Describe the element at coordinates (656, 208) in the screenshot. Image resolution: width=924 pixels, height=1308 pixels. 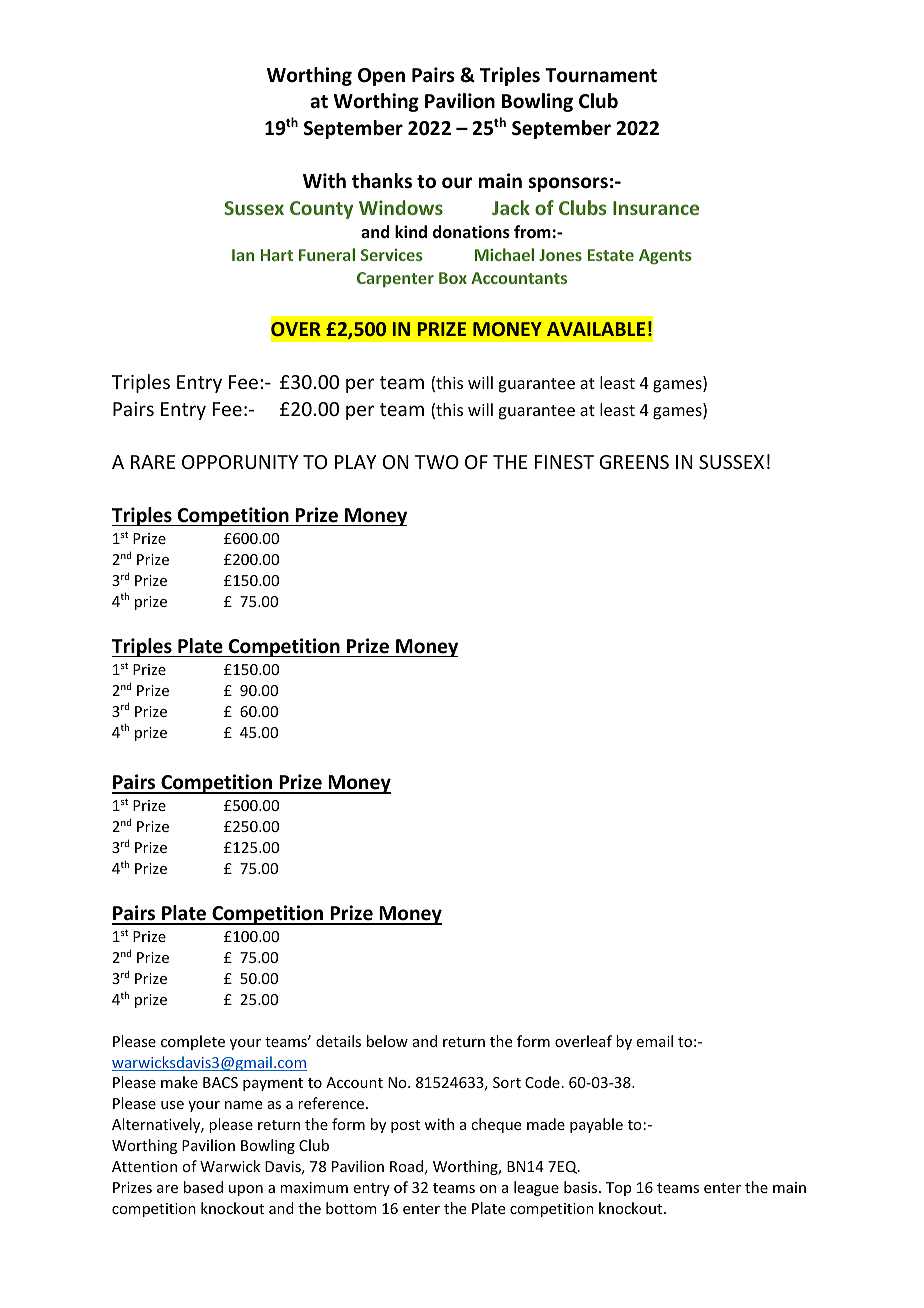
I see `Insurance` at that location.
